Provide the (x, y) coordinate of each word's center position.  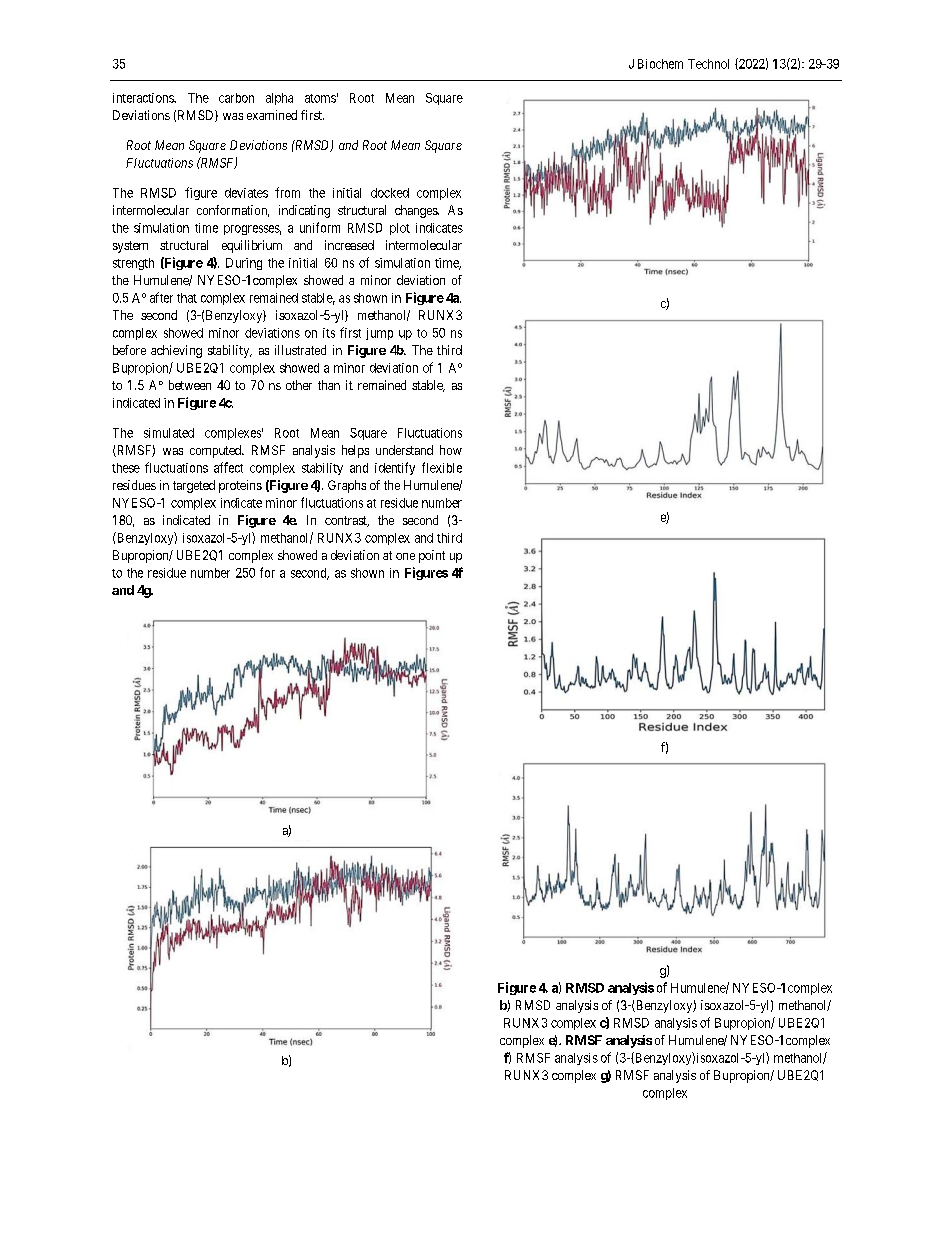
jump (379, 334)
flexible (442, 467)
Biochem (660, 64)
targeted (194, 486)
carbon (236, 98)
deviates (246, 193)
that (187, 298)
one (405, 556)
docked (390, 193)
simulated (169, 433)
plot (400, 229)
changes (417, 211)
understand (404, 450)
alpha (279, 99)
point (432, 556)
